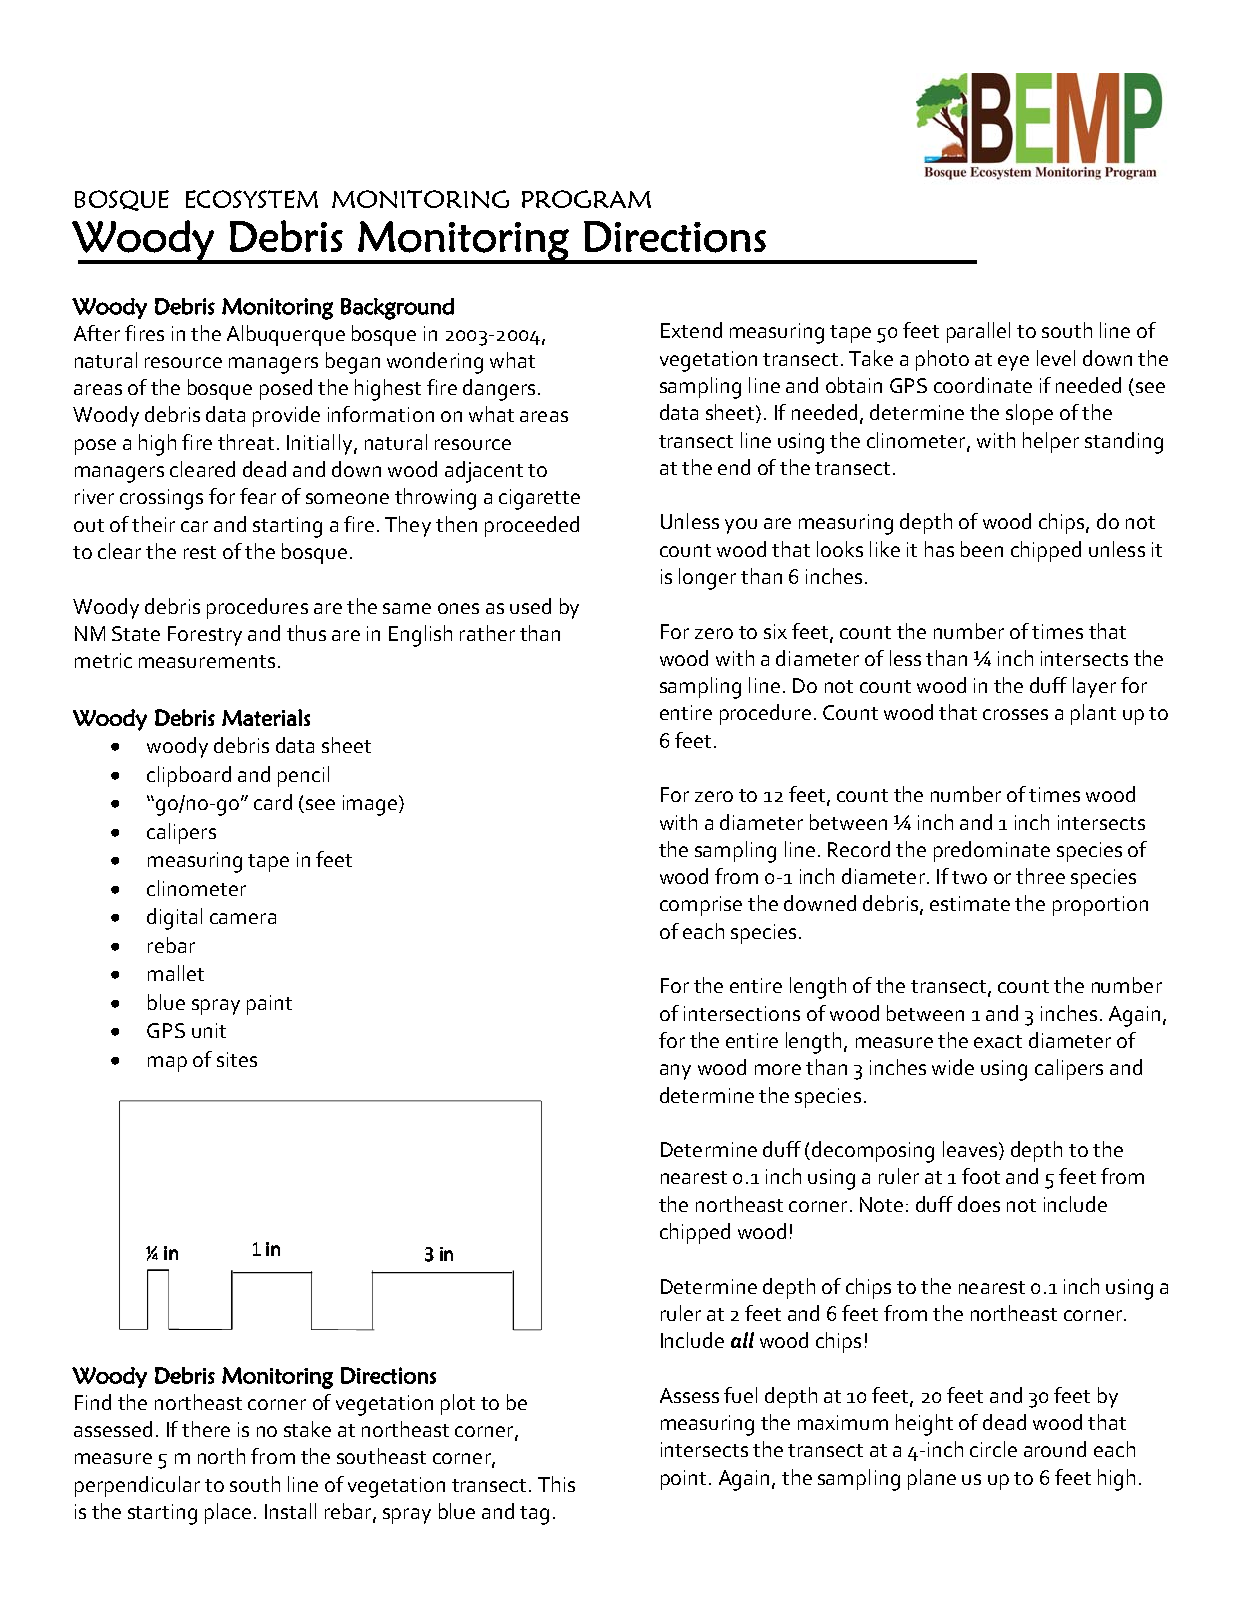  Describe the element at coordinates (252, 199) in the screenshot. I see `ECOSYSTEM` at that location.
